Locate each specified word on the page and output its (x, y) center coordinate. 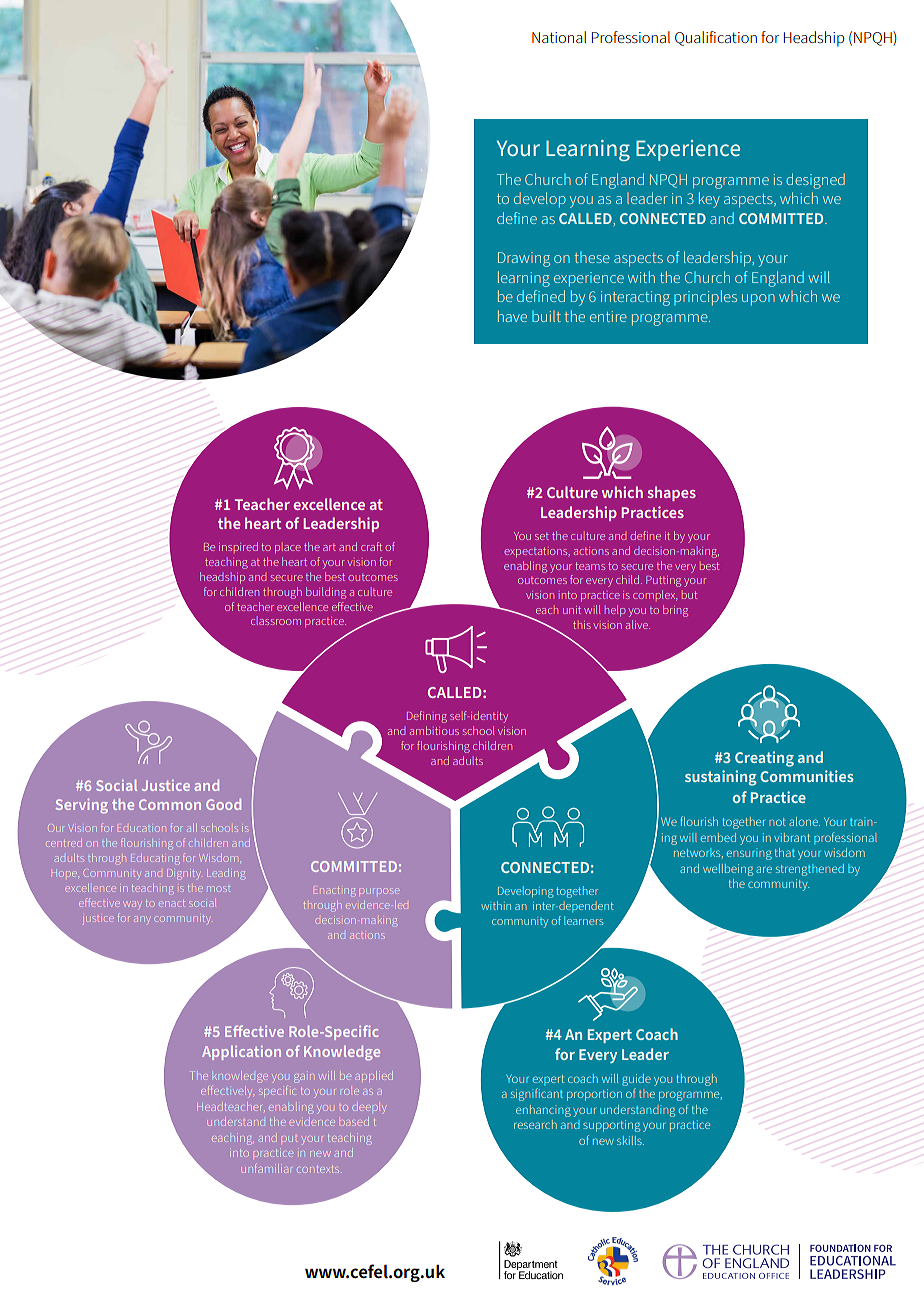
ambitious (434, 730)
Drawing (524, 259)
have (512, 316)
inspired (238, 546)
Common (170, 804)
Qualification (716, 38)
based (354, 1123)
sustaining (721, 778)
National (559, 37)
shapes (672, 493)
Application (241, 1053)
